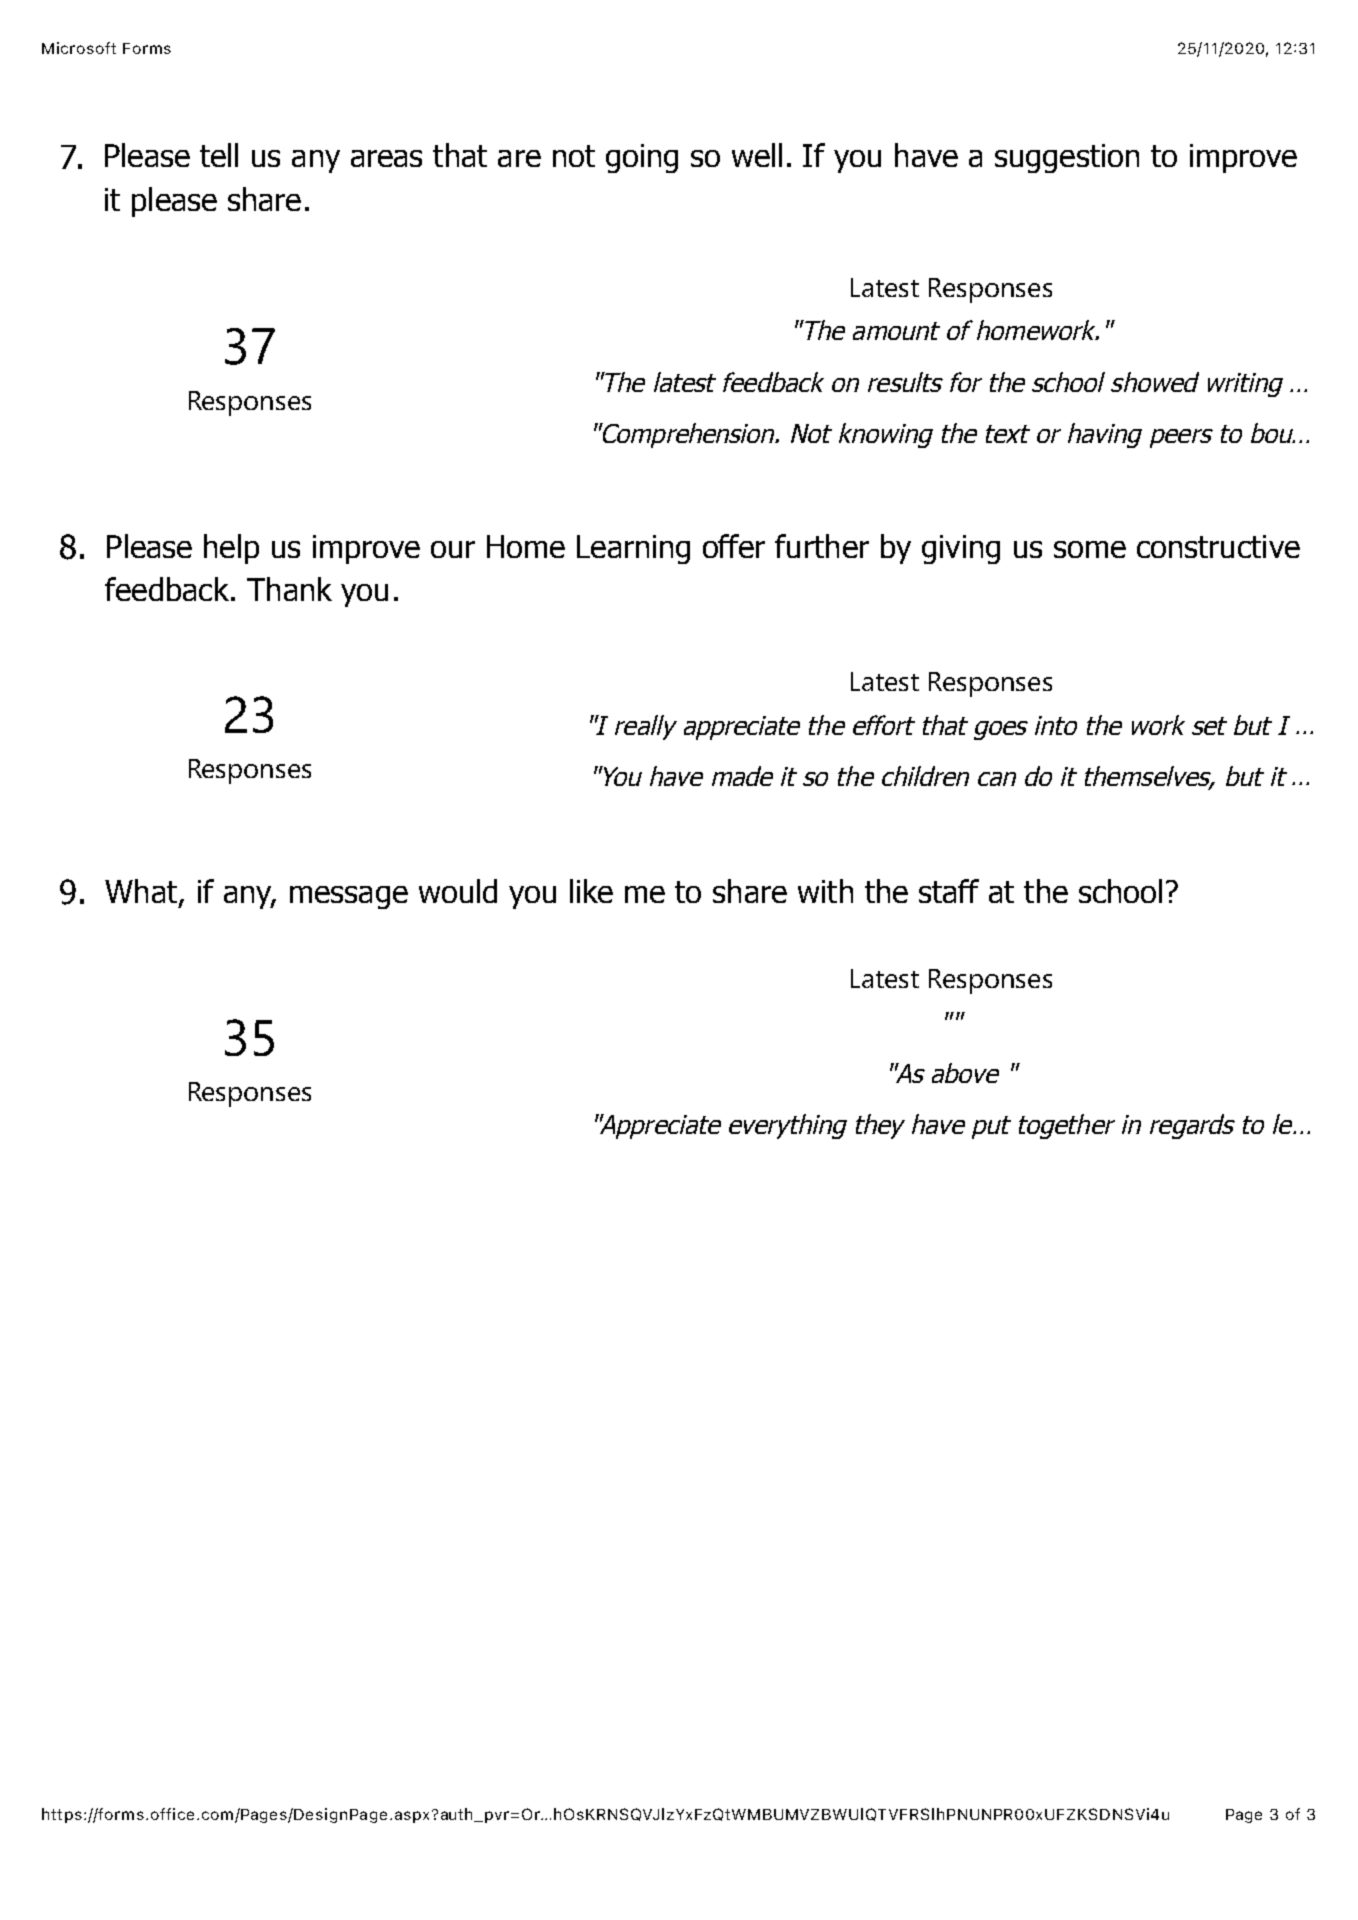 This screenshot has width=1358, height=1920. What do you see at coordinates (219, 155) in the screenshot?
I see `tell` at bounding box center [219, 155].
